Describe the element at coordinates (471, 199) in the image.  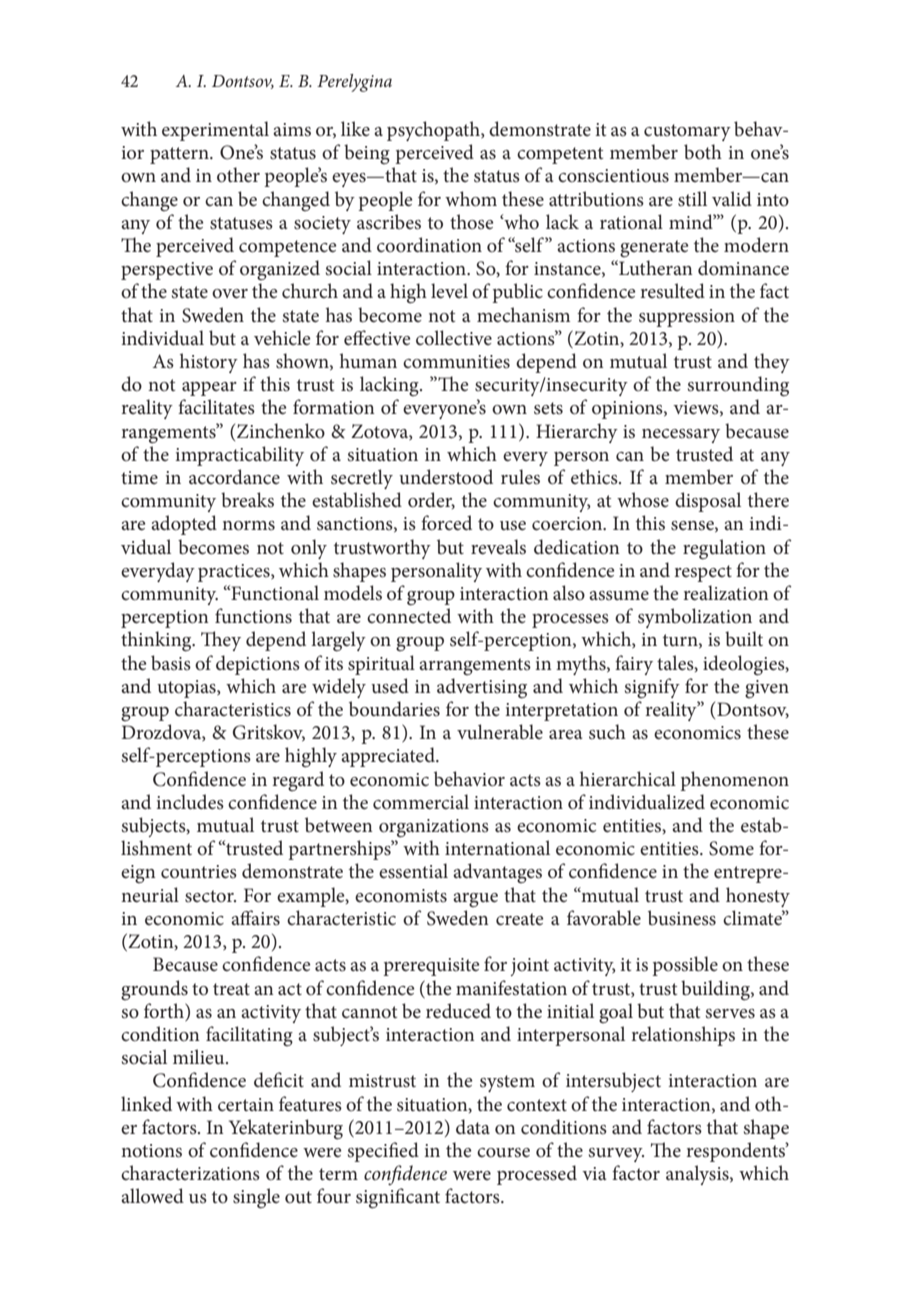
I see `whom` at that location.
